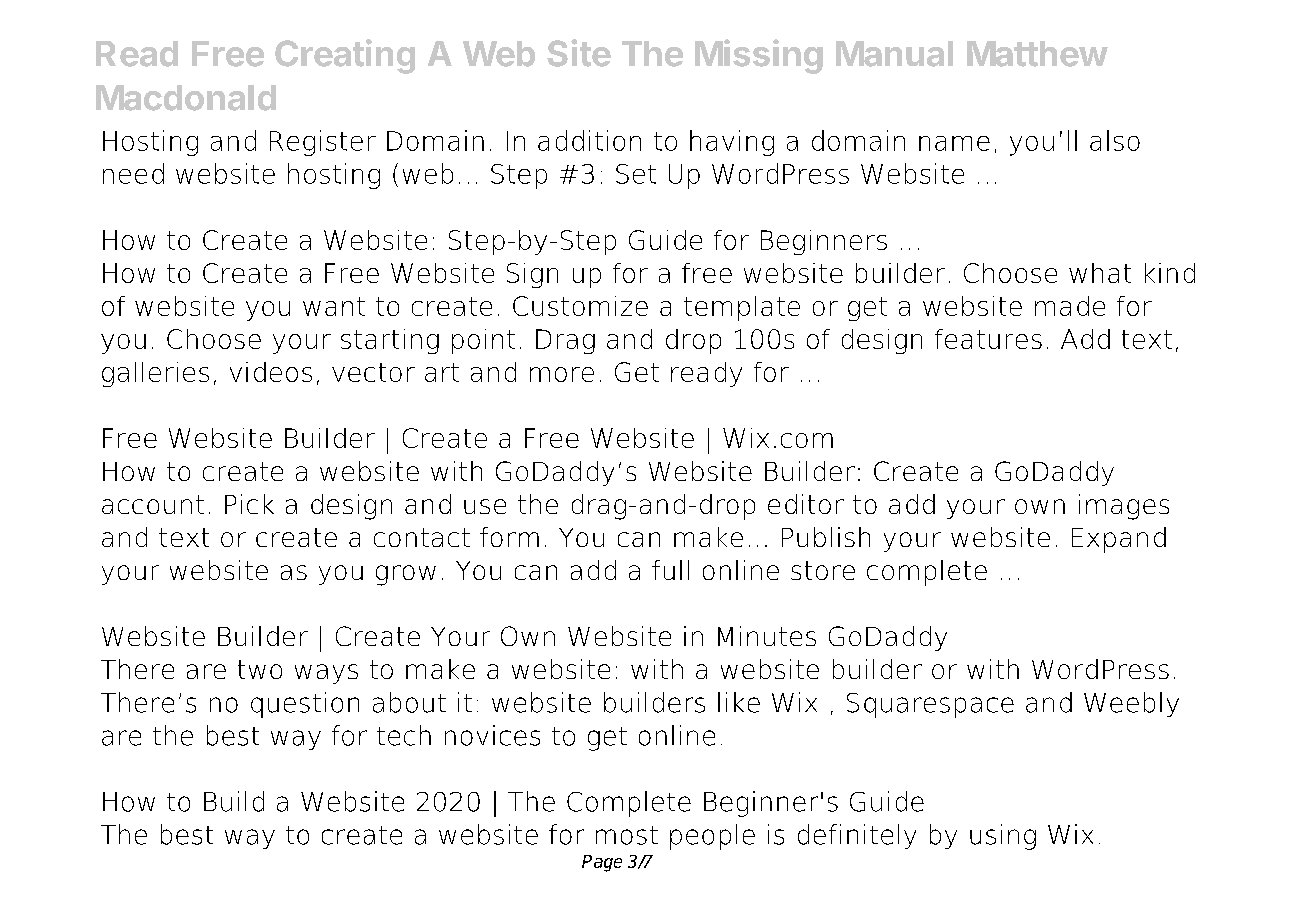 The width and height of the screenshot is (1311, 924). I want to click on images, so click(1124, 507).
